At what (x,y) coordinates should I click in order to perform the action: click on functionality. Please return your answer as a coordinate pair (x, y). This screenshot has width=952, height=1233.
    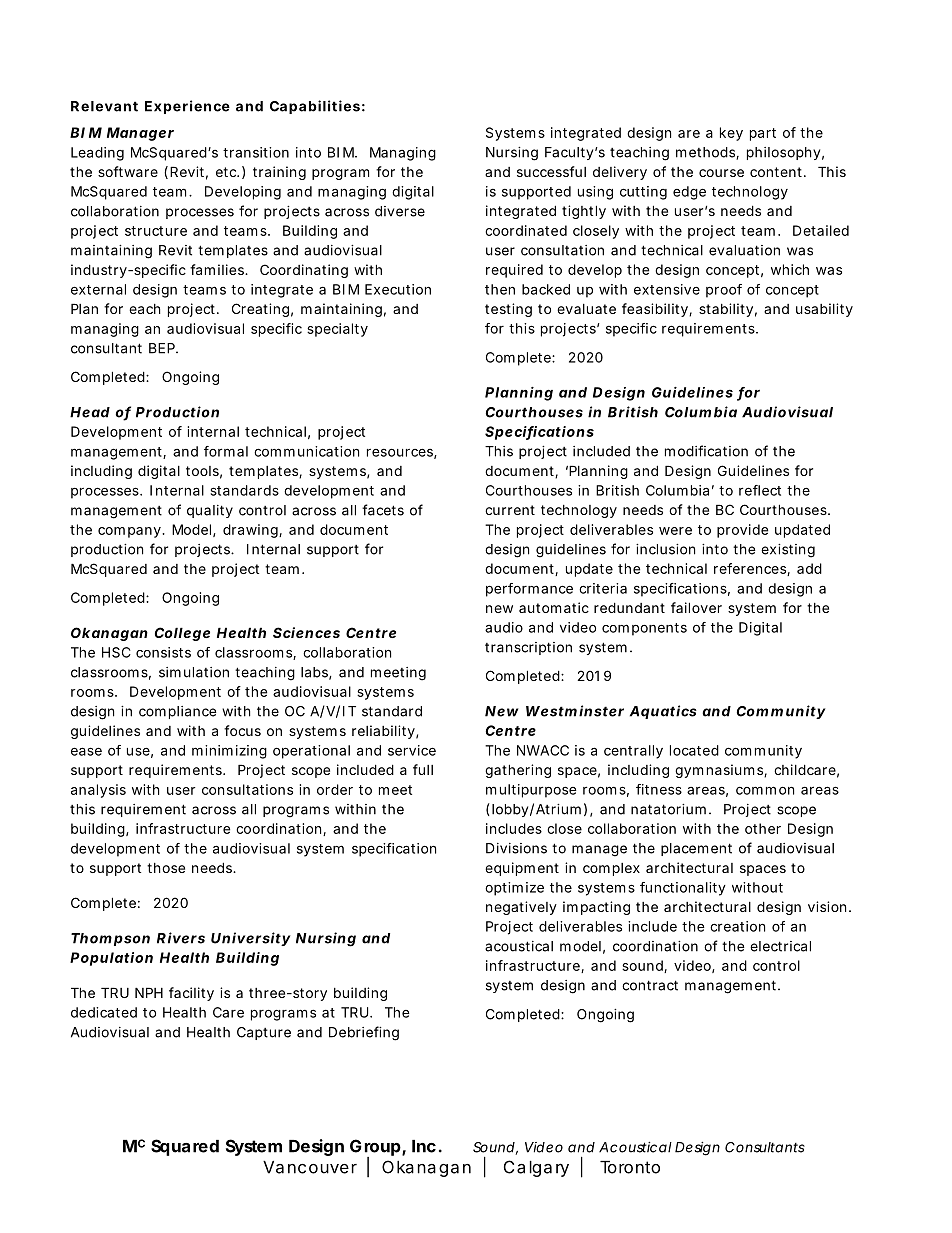
    Looking at the image, I should click on (683, 889).
